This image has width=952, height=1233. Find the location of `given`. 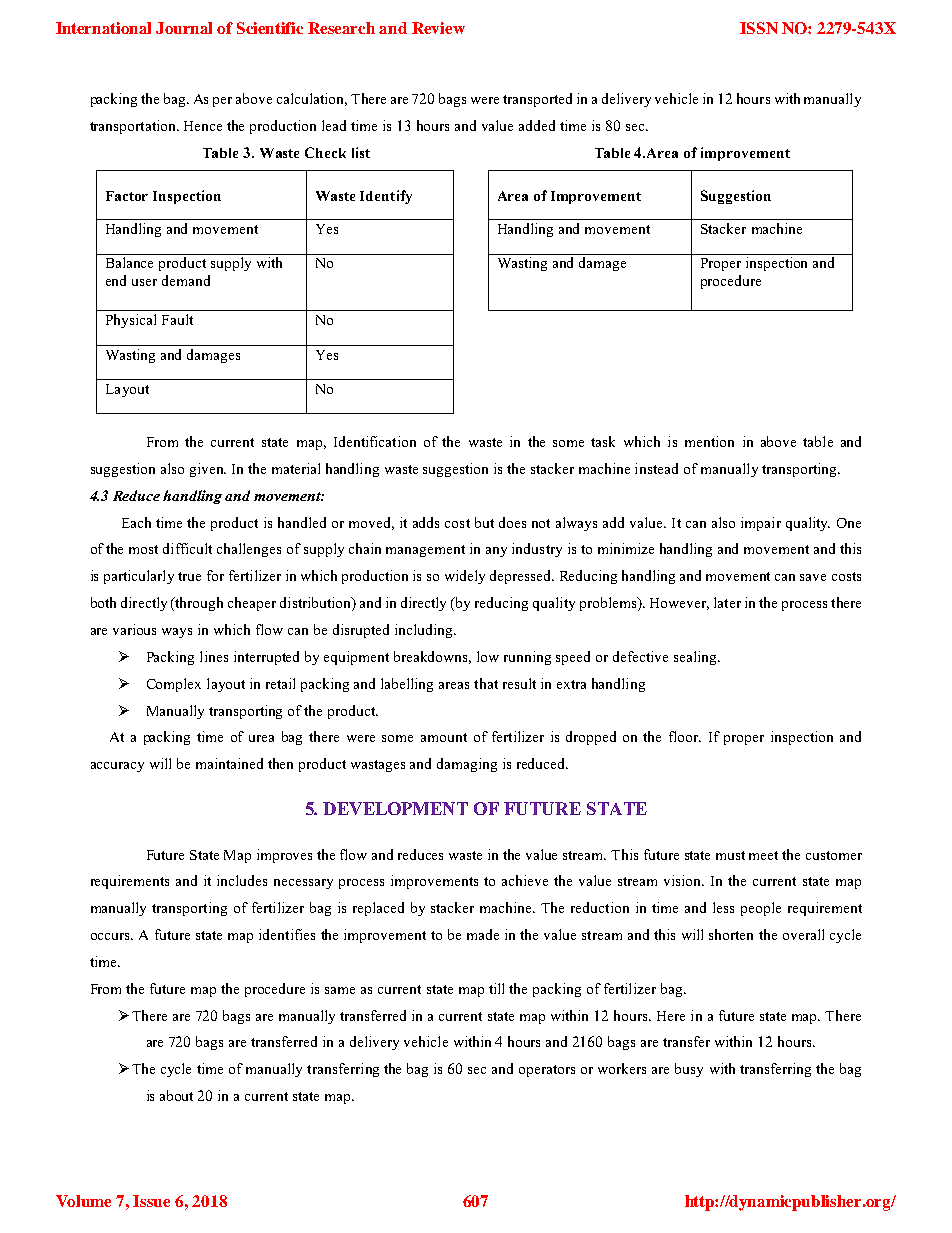

given is located at coordinates (208, 470).
